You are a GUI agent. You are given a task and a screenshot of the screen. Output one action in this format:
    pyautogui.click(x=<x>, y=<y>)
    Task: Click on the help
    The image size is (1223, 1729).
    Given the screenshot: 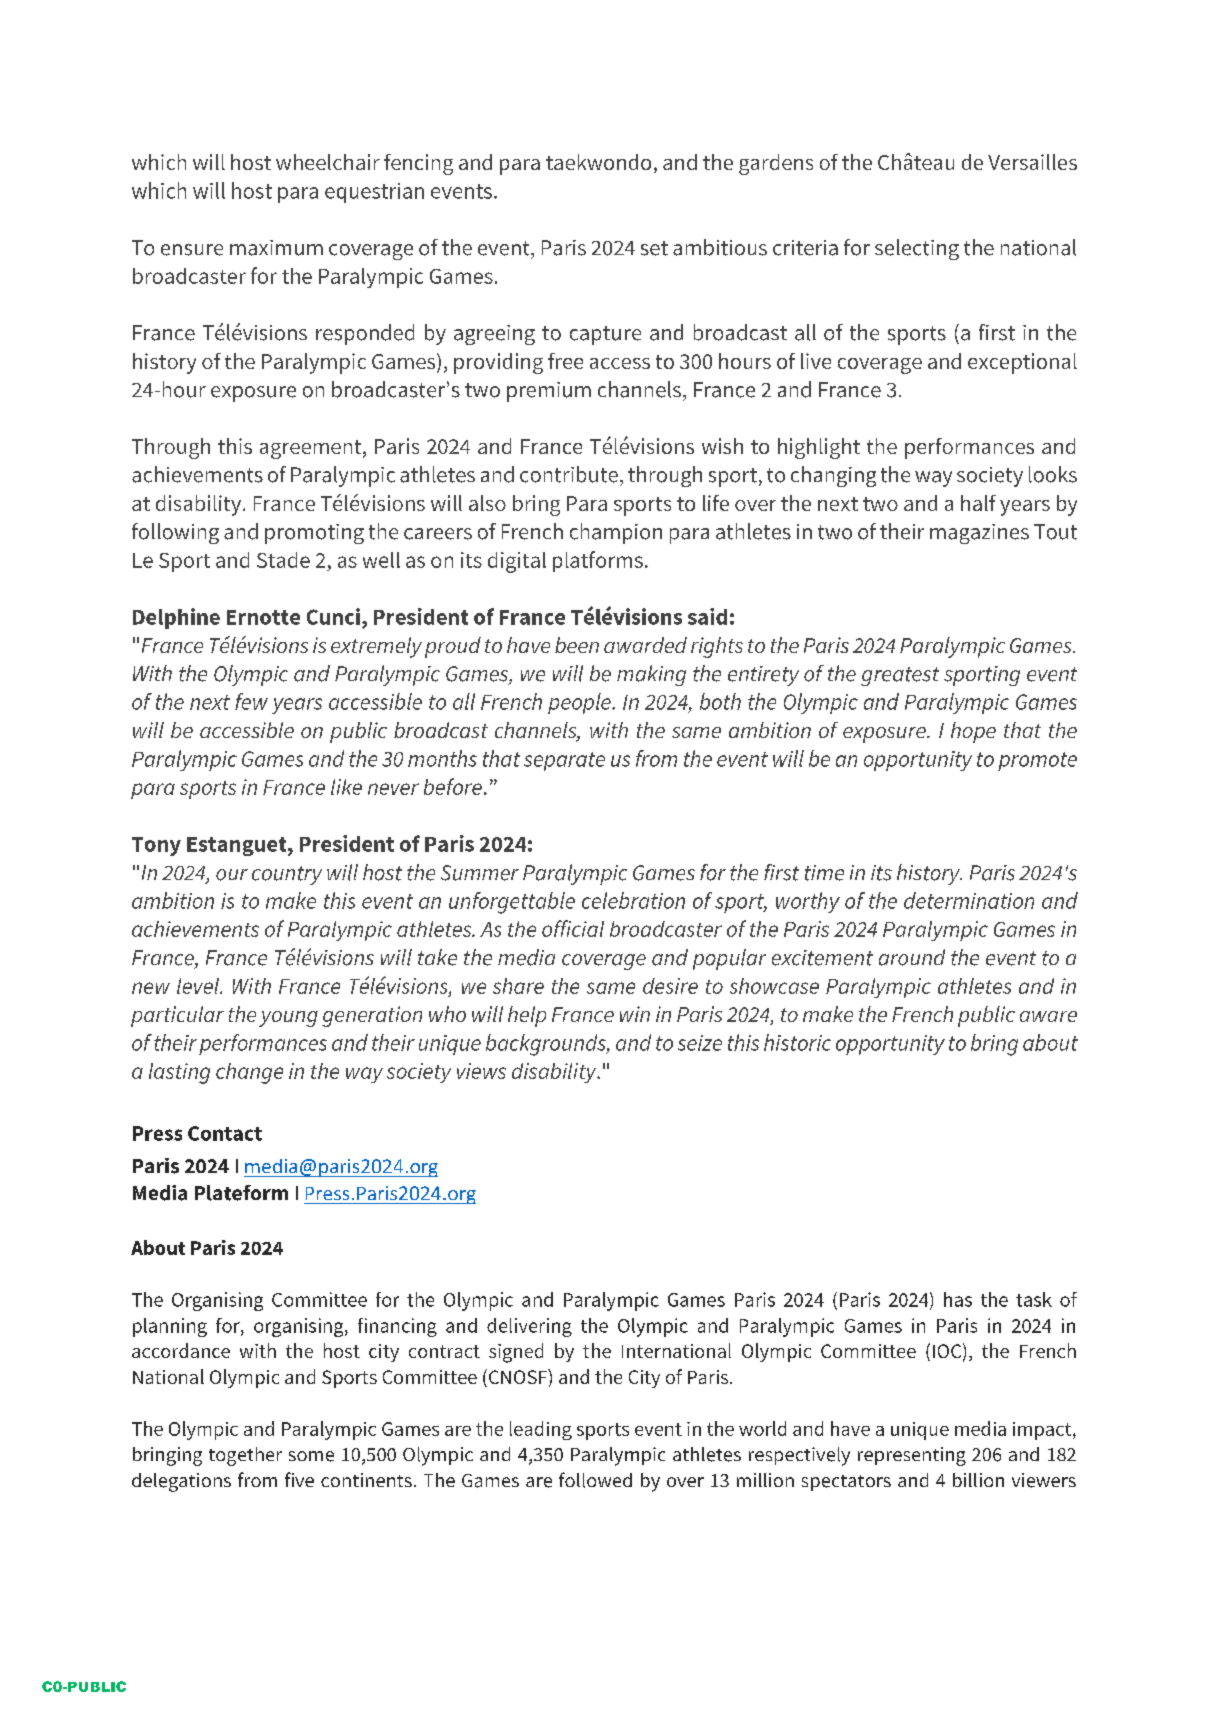 What is the action you would take?
    pyautogui.click(x=527, y=1016)
